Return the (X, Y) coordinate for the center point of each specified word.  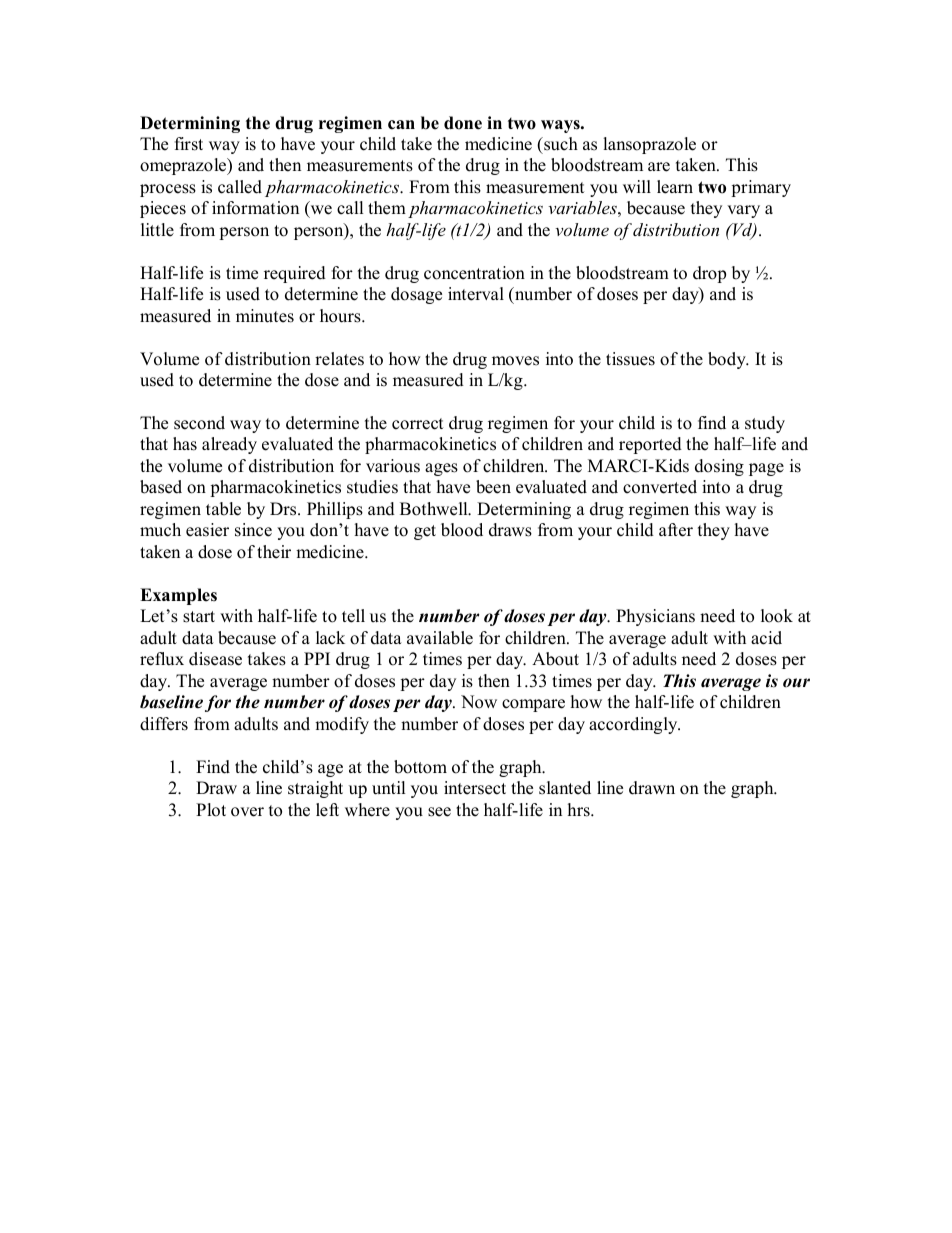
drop (709, 274)
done (463, 123)
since (253, 530)
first (189, 144)
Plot (211, 810)
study (765, 424)
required (295, 274)
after (676, 530)
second (199, 423)
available (440, 638)
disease (215, 659)
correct (418, 424)
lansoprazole (649, 145)
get (425, 532)
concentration (474, 273)
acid (766, 638)
